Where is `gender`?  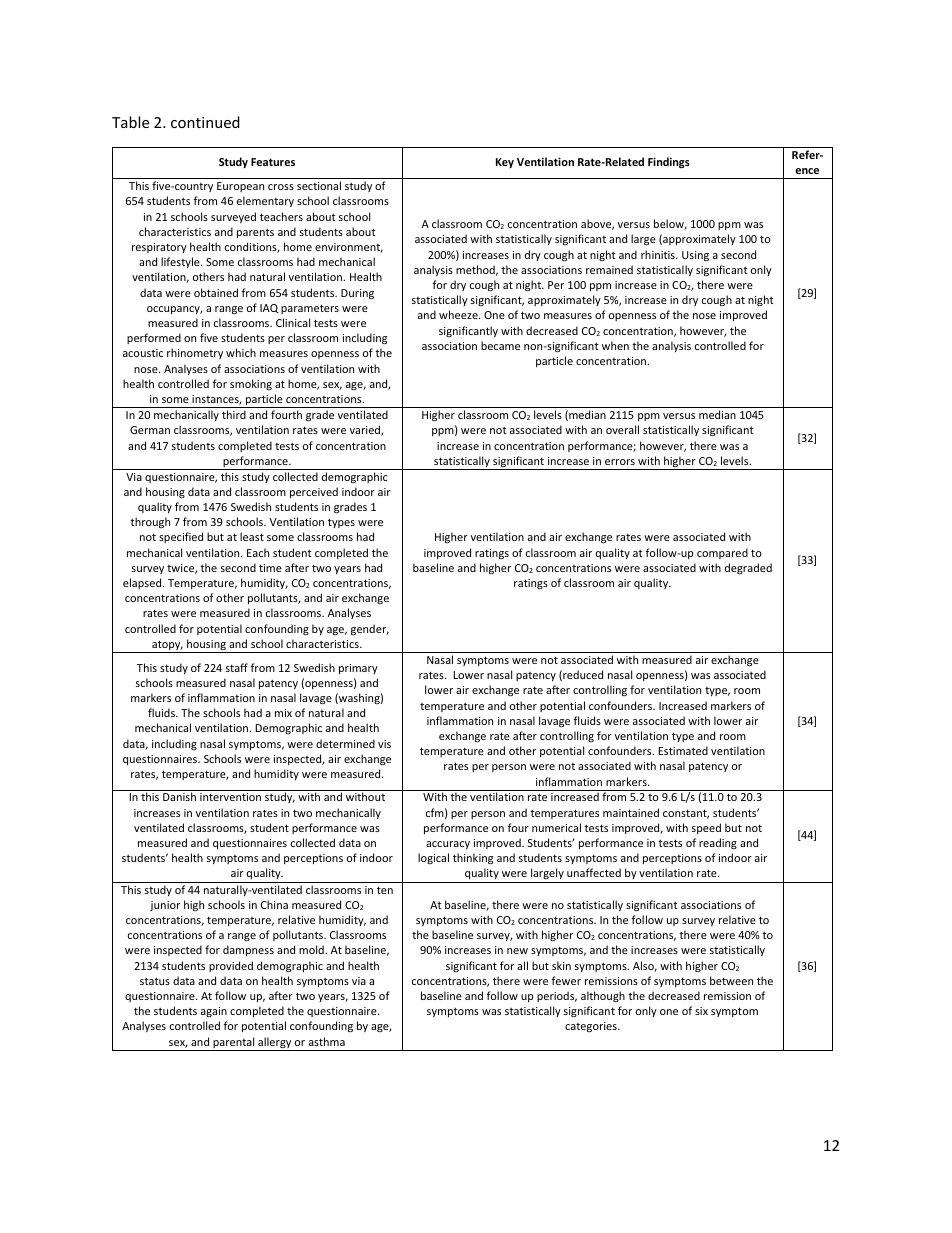
gender is located at coordinates (370, 629).
